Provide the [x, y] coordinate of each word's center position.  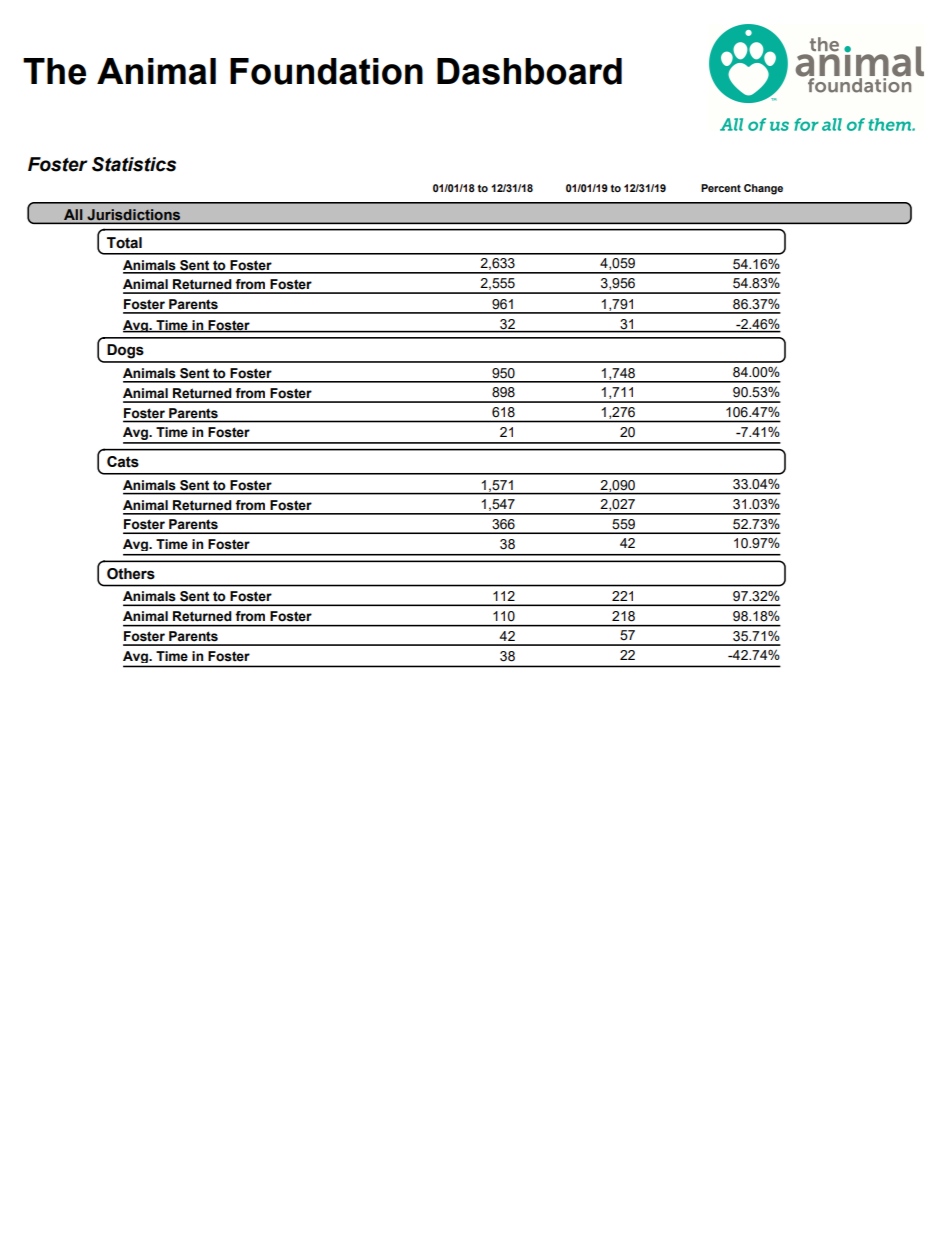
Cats [123, 462]
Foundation [326, 71]
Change [763, 189]
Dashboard [529, 71]
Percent [721, 188]
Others [131, 574]
